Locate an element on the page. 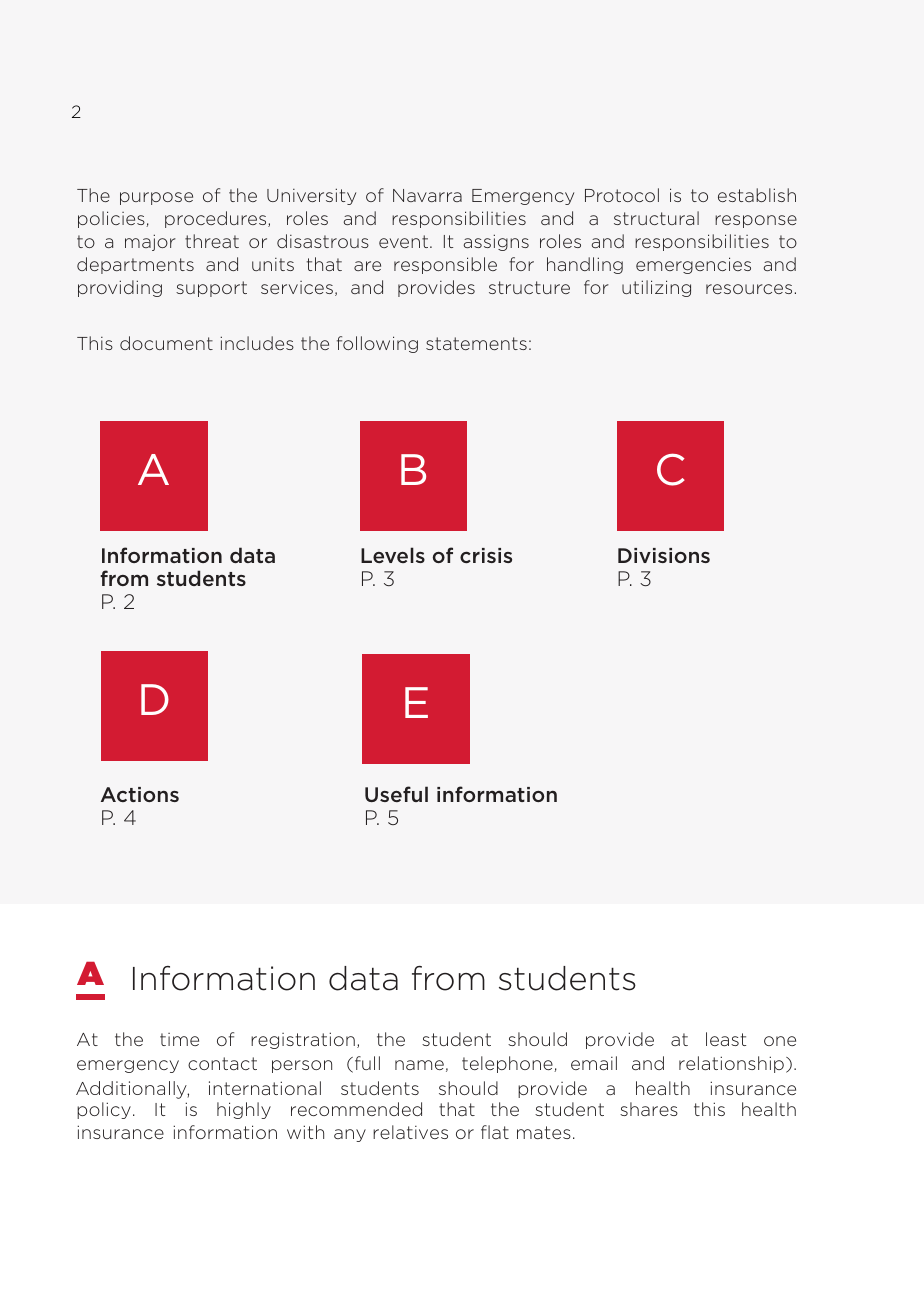 The width and height of the page is (924, 1311). highly is located at coordinates (244, 1110).
